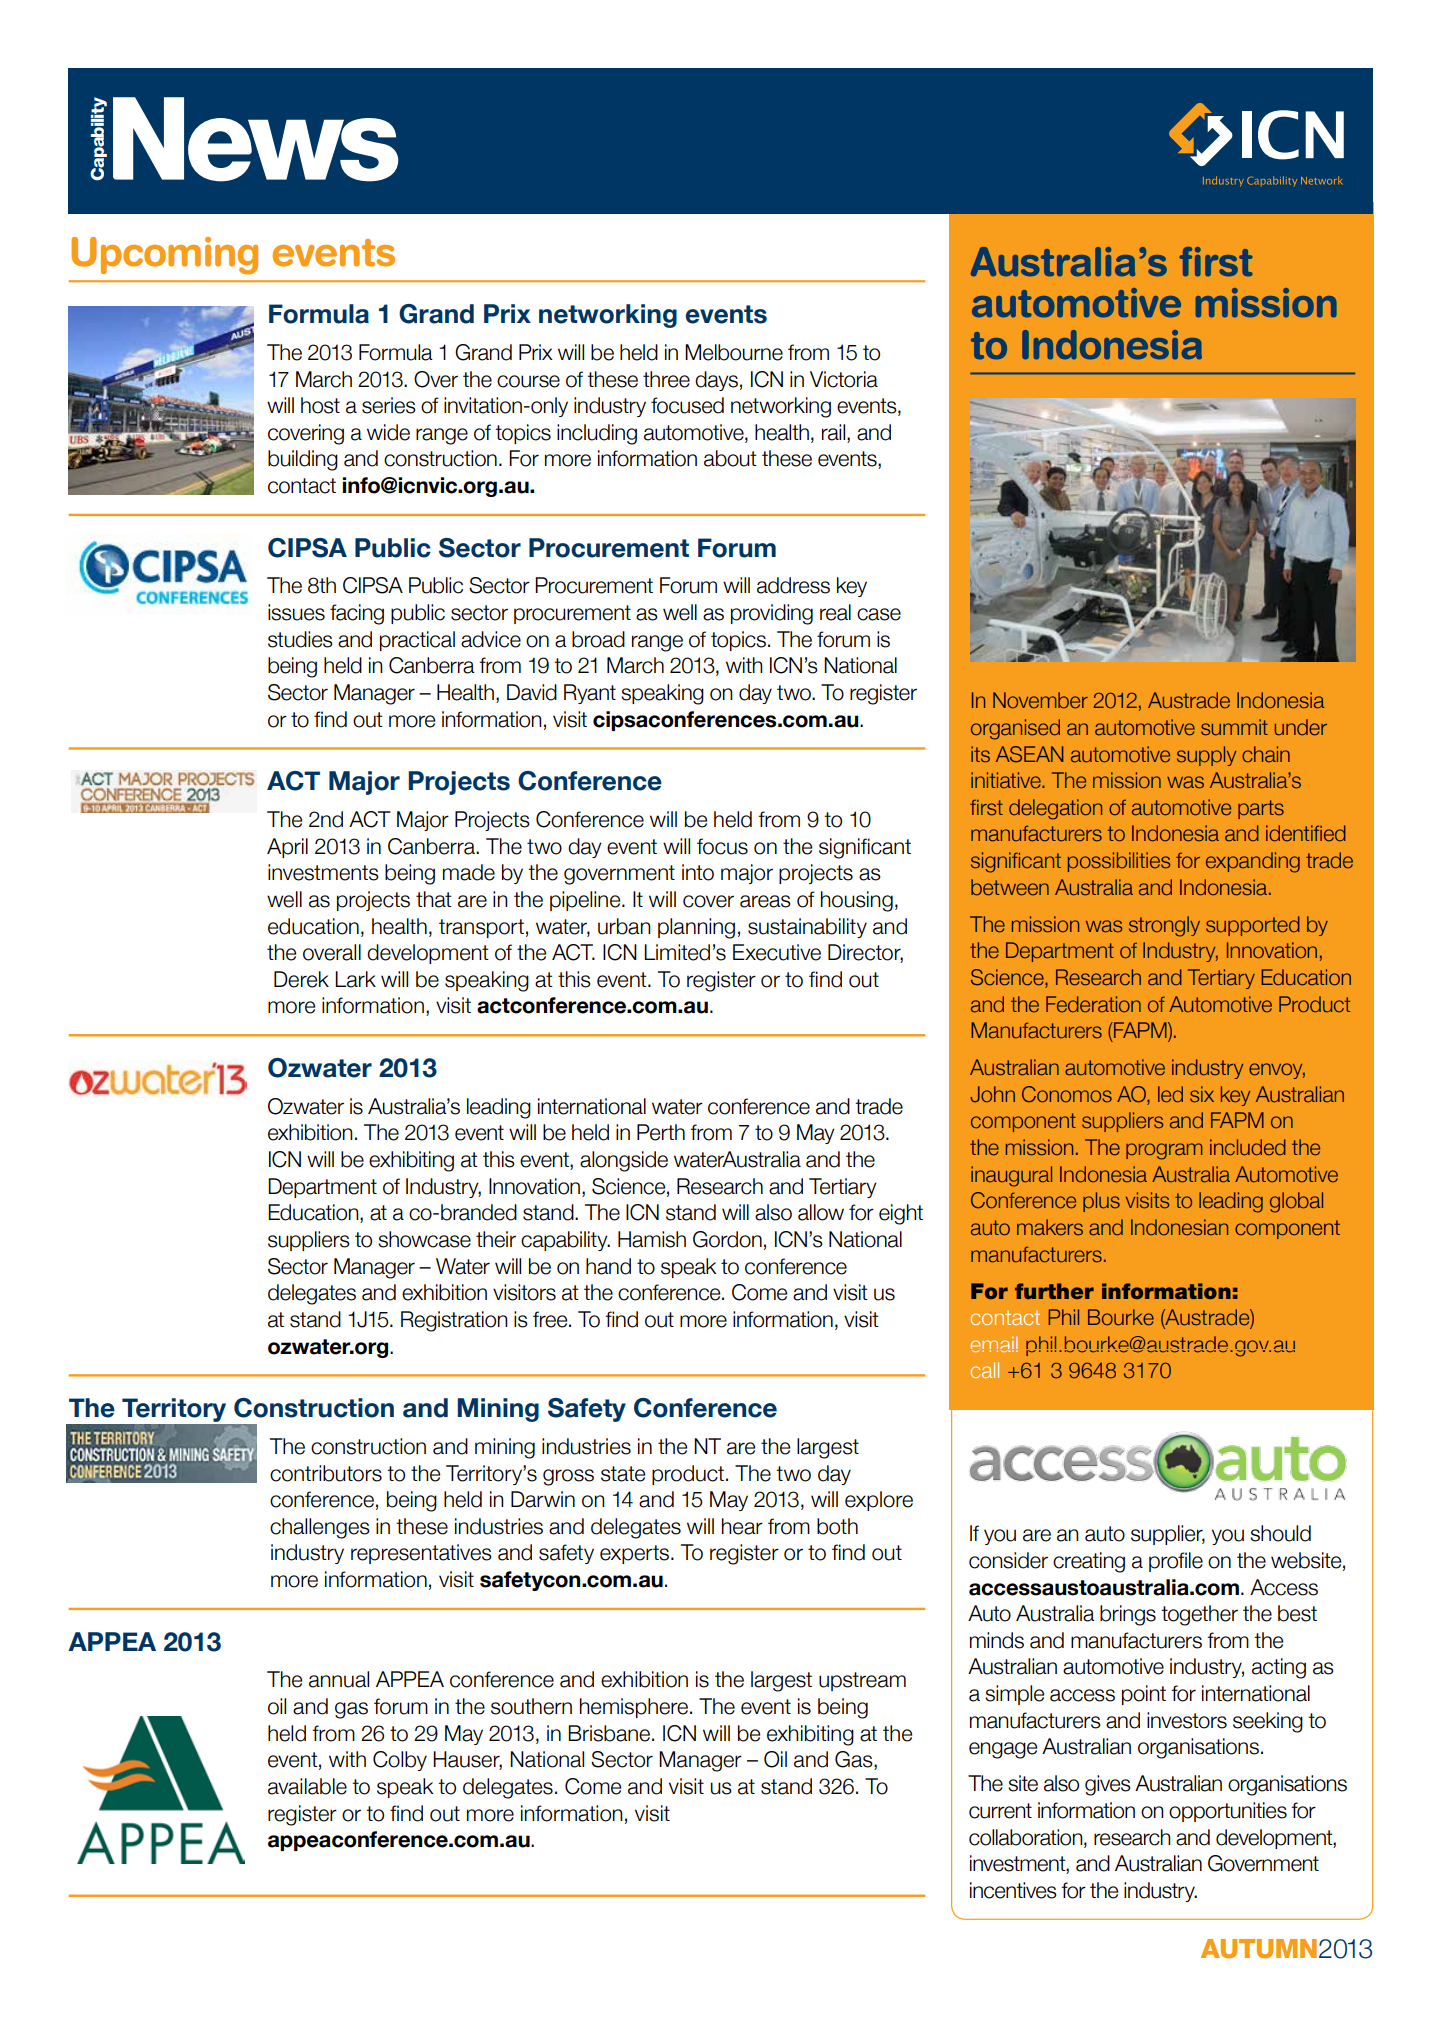 The width and height of the screenshot is (1442, 2039). I want to click on Melbourne, so click(734, 352).
